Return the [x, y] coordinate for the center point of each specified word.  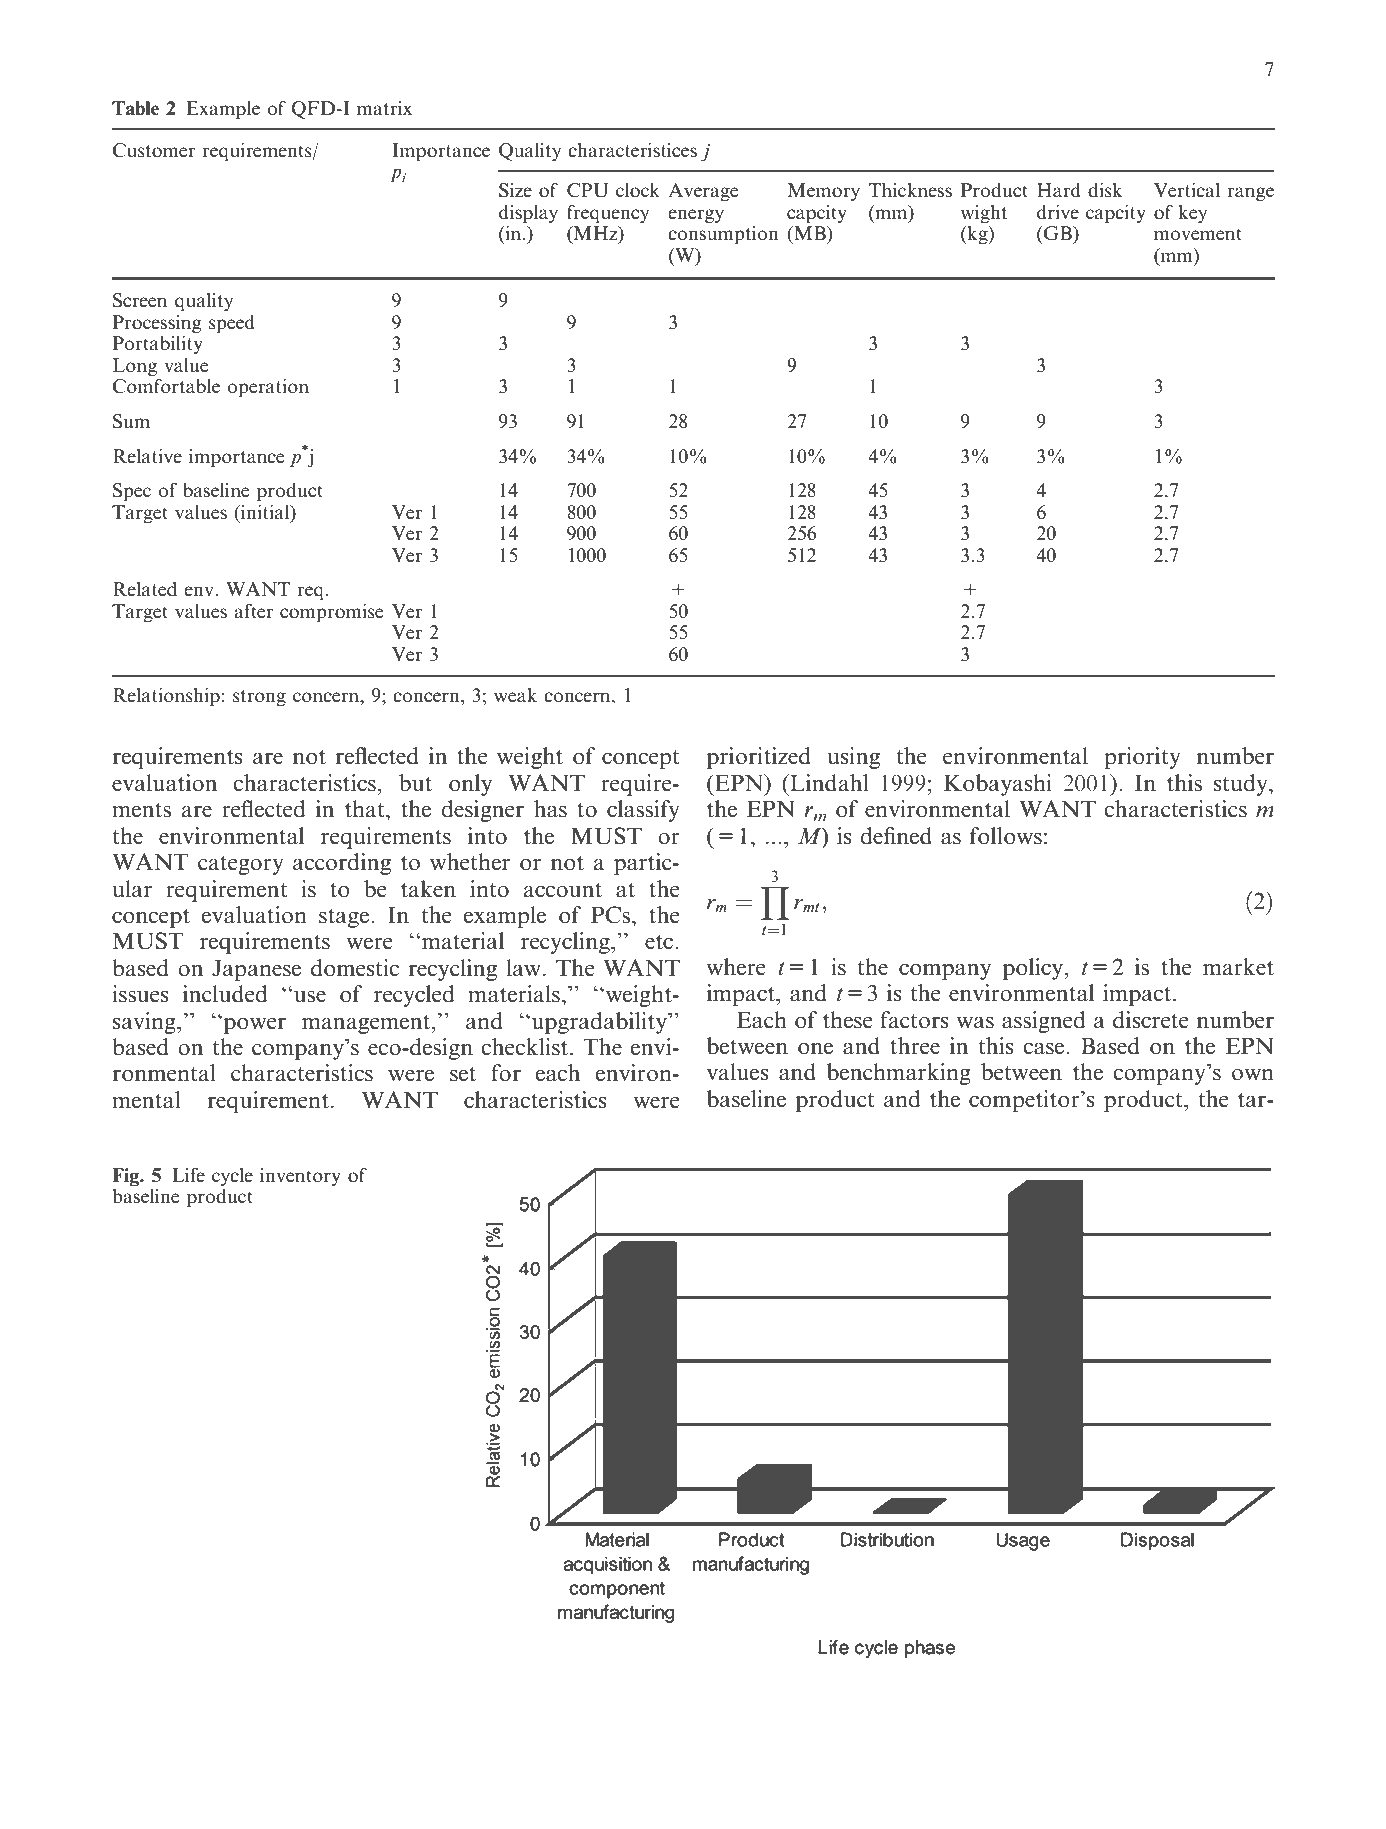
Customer [153, 150]
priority [1142, 758]
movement [1198, 234]
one [815, 1049]
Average [703, 192]
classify [643, 811]
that [366, 809]
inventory [300, 1177]
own [1253, 1075]
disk [1105, 190]
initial [265, 512]
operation [268, 388]
